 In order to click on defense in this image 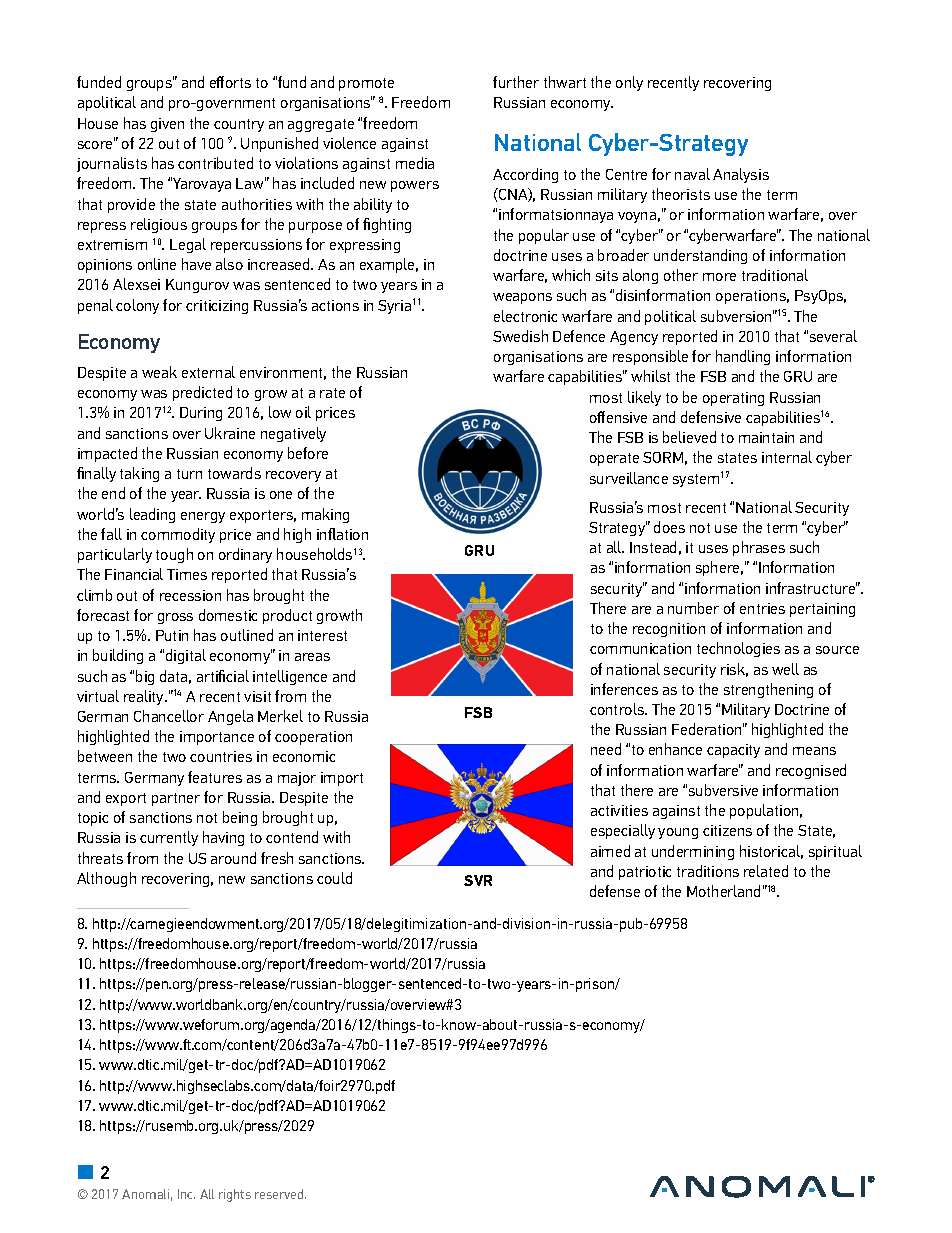, I will do `click(615, 891)`.
